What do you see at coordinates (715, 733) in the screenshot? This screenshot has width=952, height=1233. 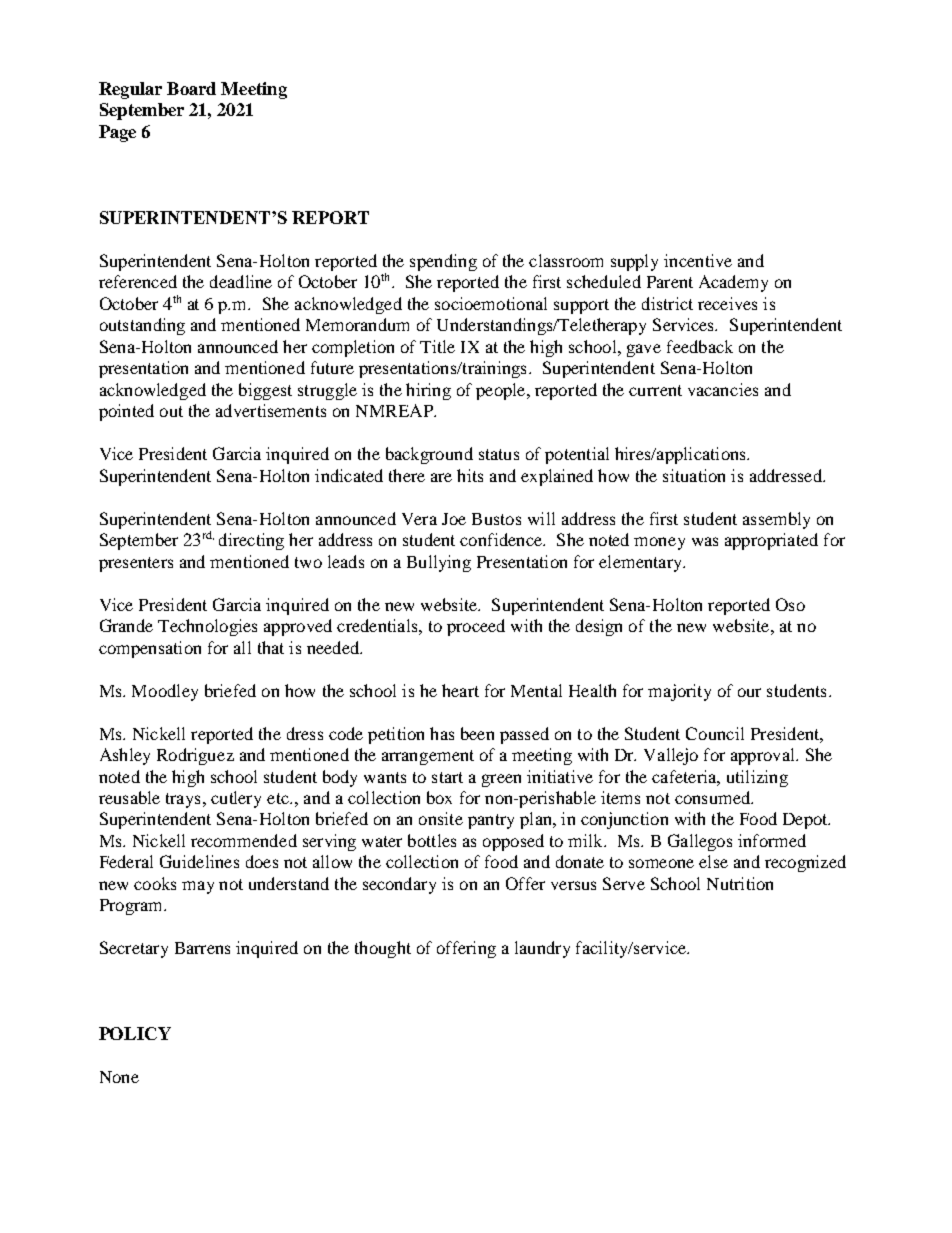 I see `Council` at bounding box center [715, 733].
